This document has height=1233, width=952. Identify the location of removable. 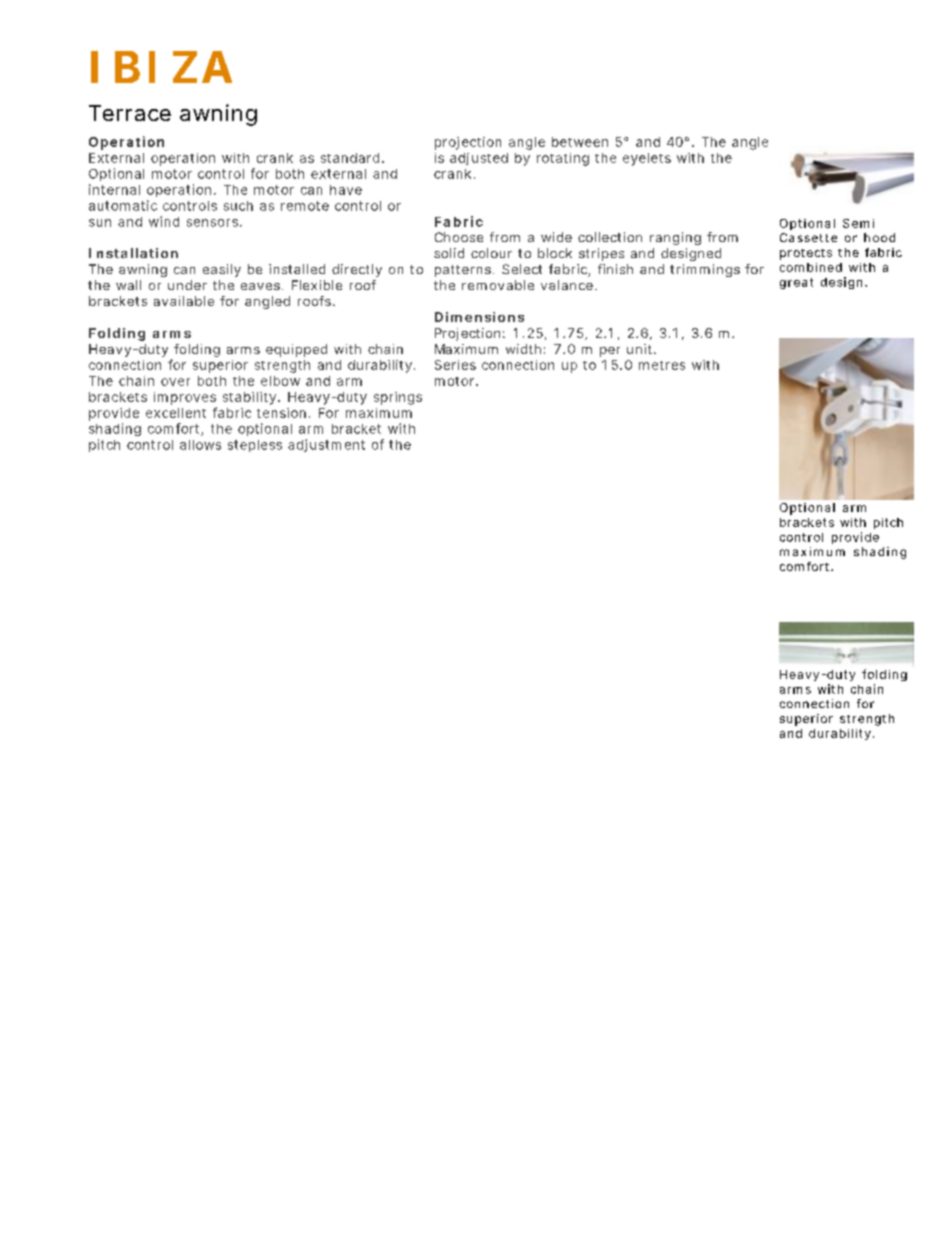
(498, 285).
